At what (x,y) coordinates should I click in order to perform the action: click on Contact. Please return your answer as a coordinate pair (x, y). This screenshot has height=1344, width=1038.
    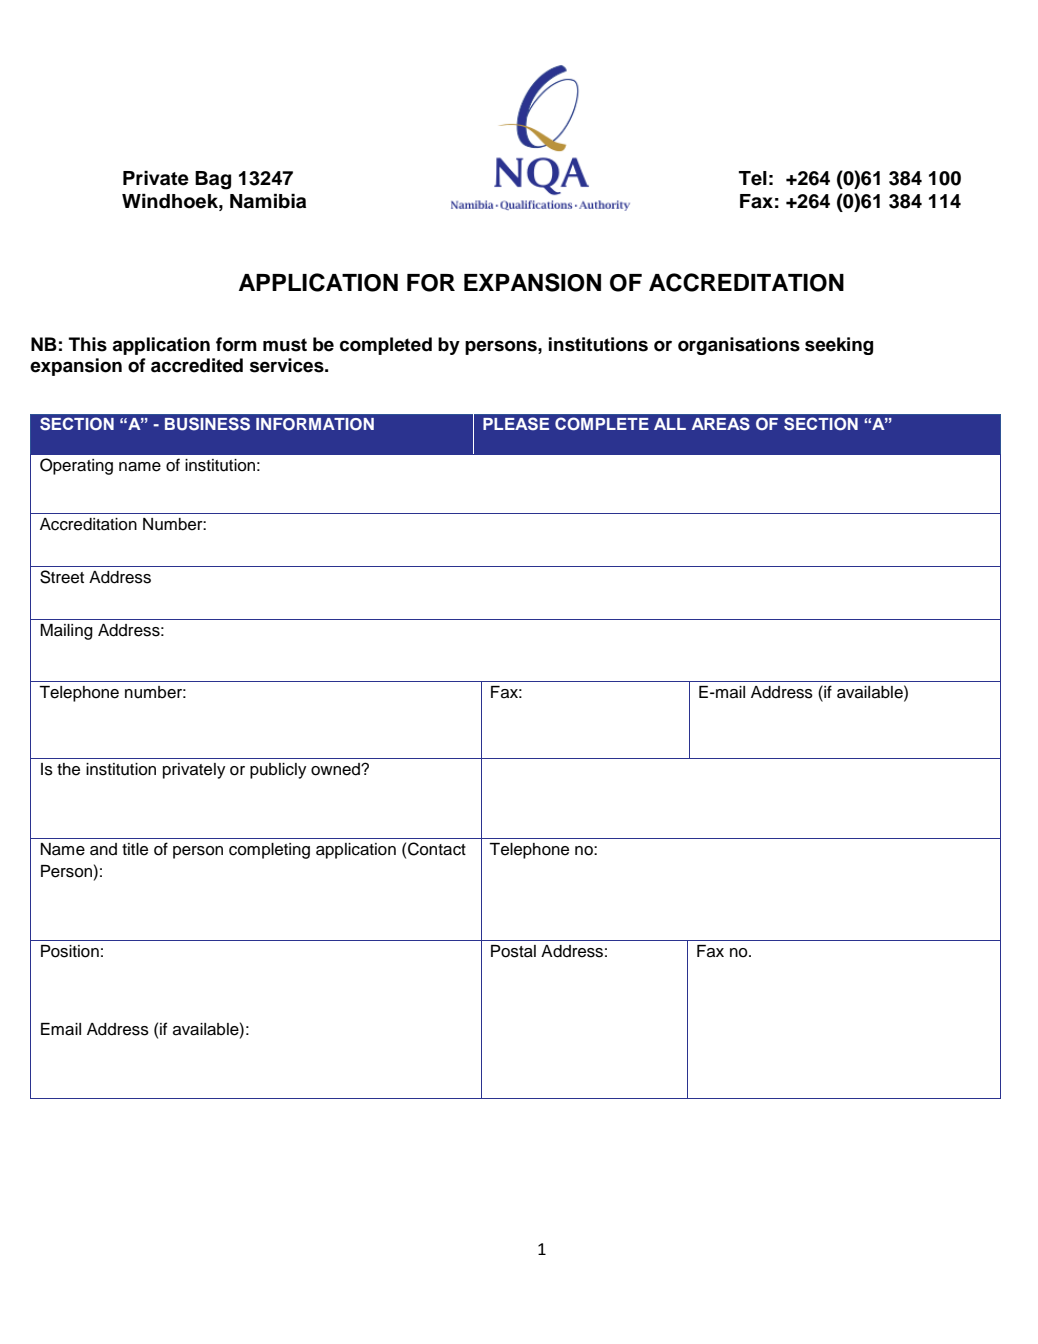
    Looking at the image, I should click on (437, 849).
